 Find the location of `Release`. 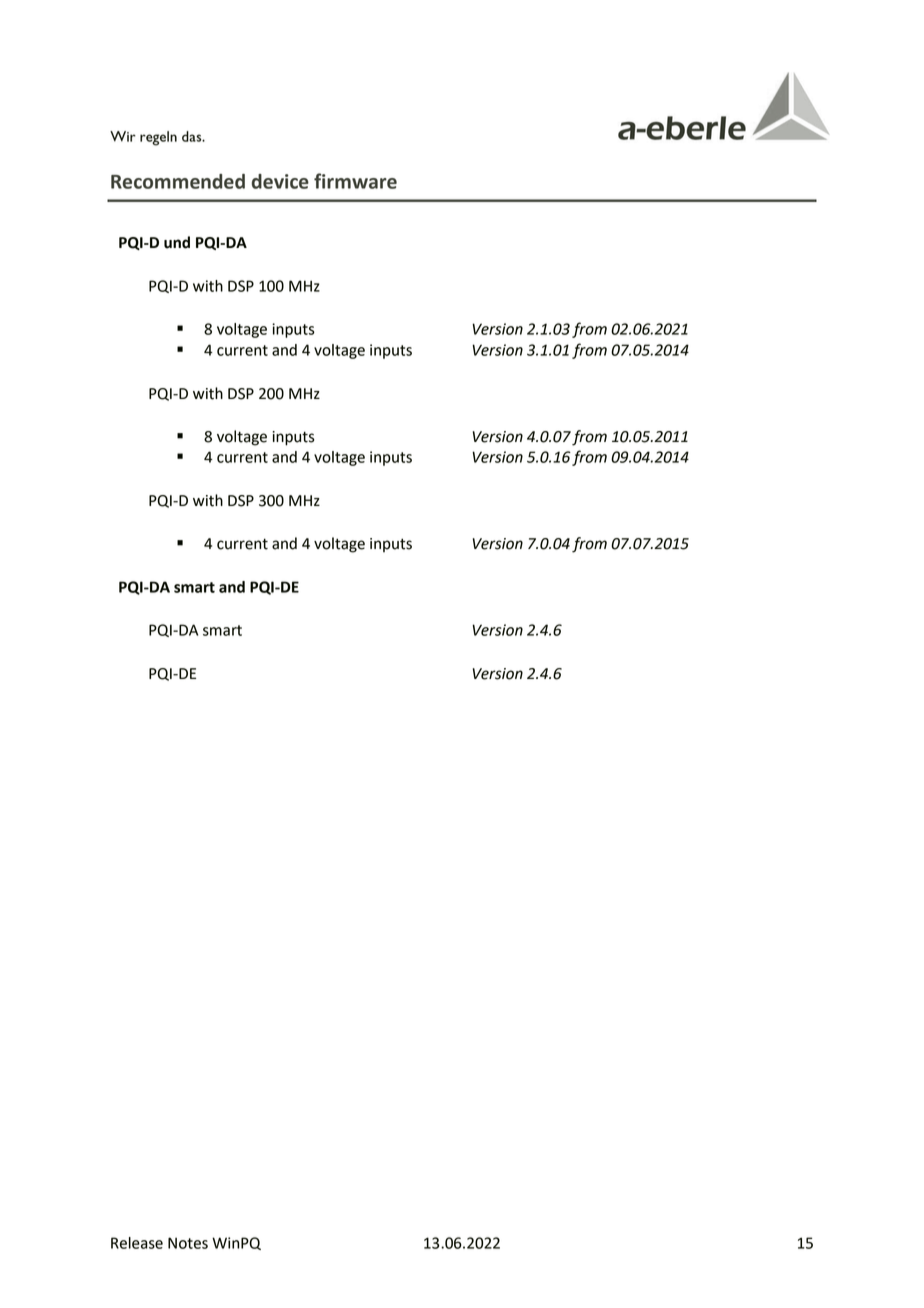

Release is located at coordinates (137, 1243).
